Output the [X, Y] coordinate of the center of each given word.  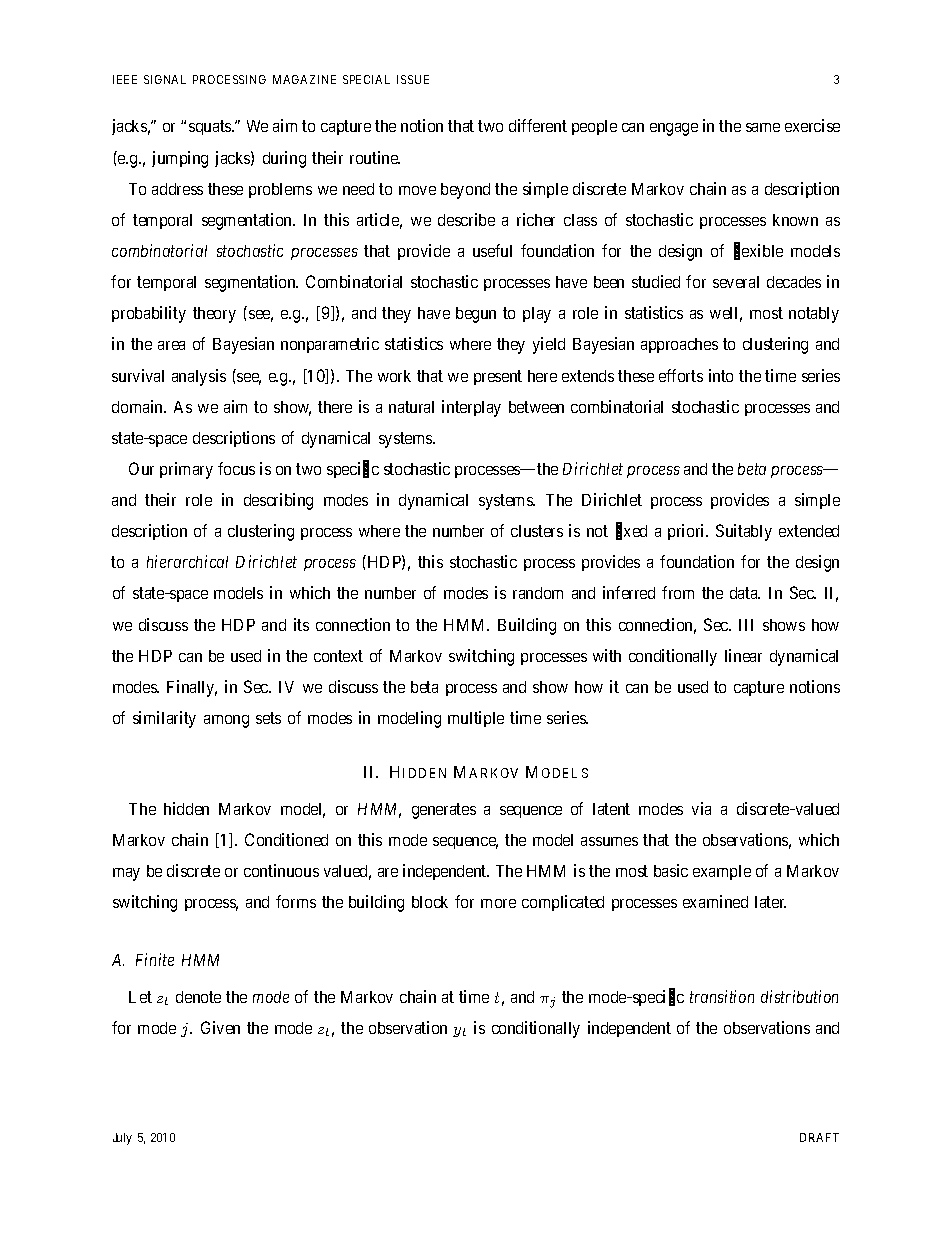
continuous [281, 870]
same [763, 127]
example [722, 872]
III [746, 625]
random [538, 593]
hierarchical [187, 561]
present [498, 377]
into [721, 375]
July [122, 1139]
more [498, 903]
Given [220, 1027]
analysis [199, 377]
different [538, 125]
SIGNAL [165, 79]
